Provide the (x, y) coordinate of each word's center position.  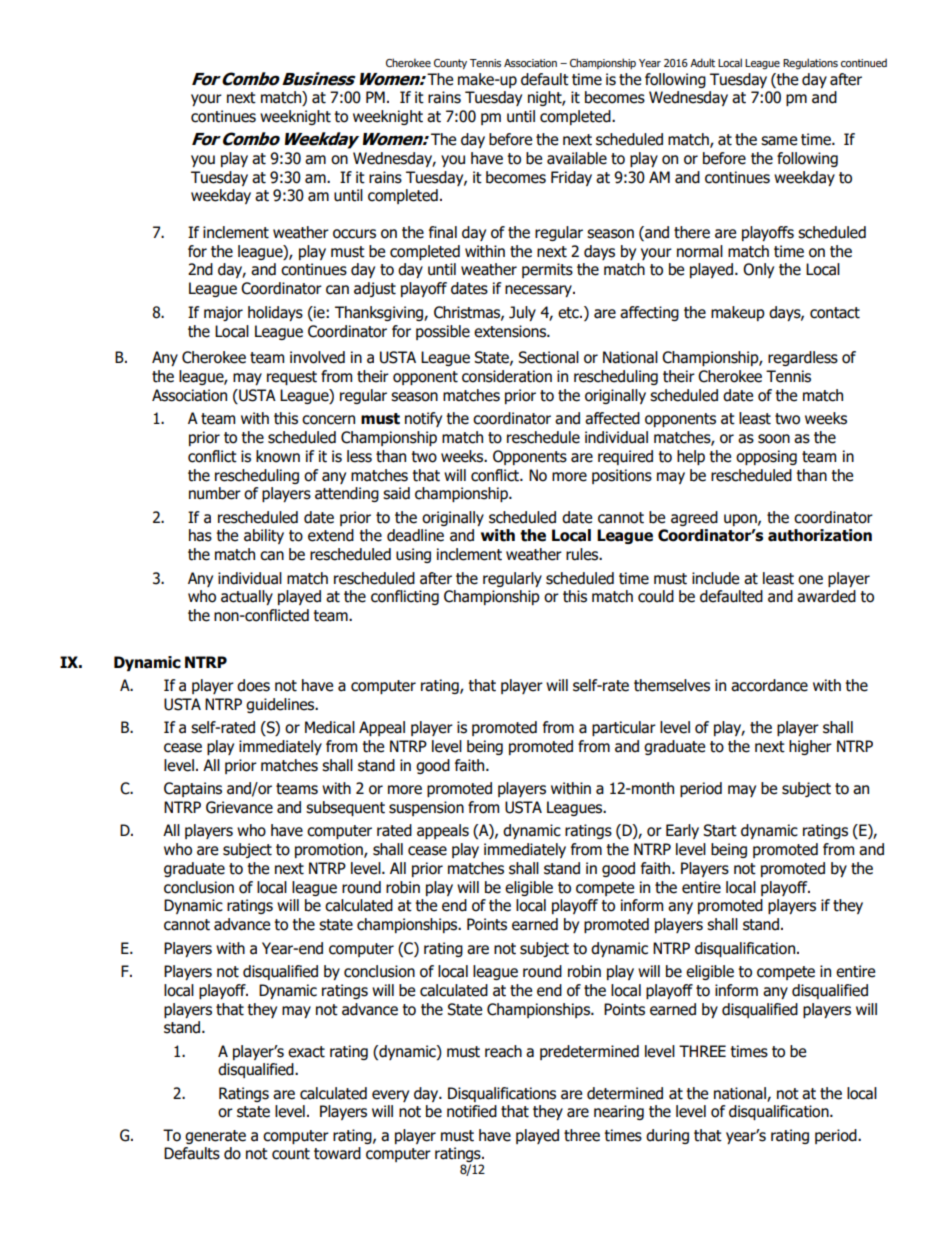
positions (622, 476)
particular (624, 728)
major (223, 313)
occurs (354, 234)
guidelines (281, 705)
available (577, 158)
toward (337, 1153)
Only (758, 270)
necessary (539, 291)
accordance (769, 685)
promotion (330, 850)
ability (264, 536)
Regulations (810, 64)
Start (720, 830)
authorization (820, 535)
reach (503, 1051)
